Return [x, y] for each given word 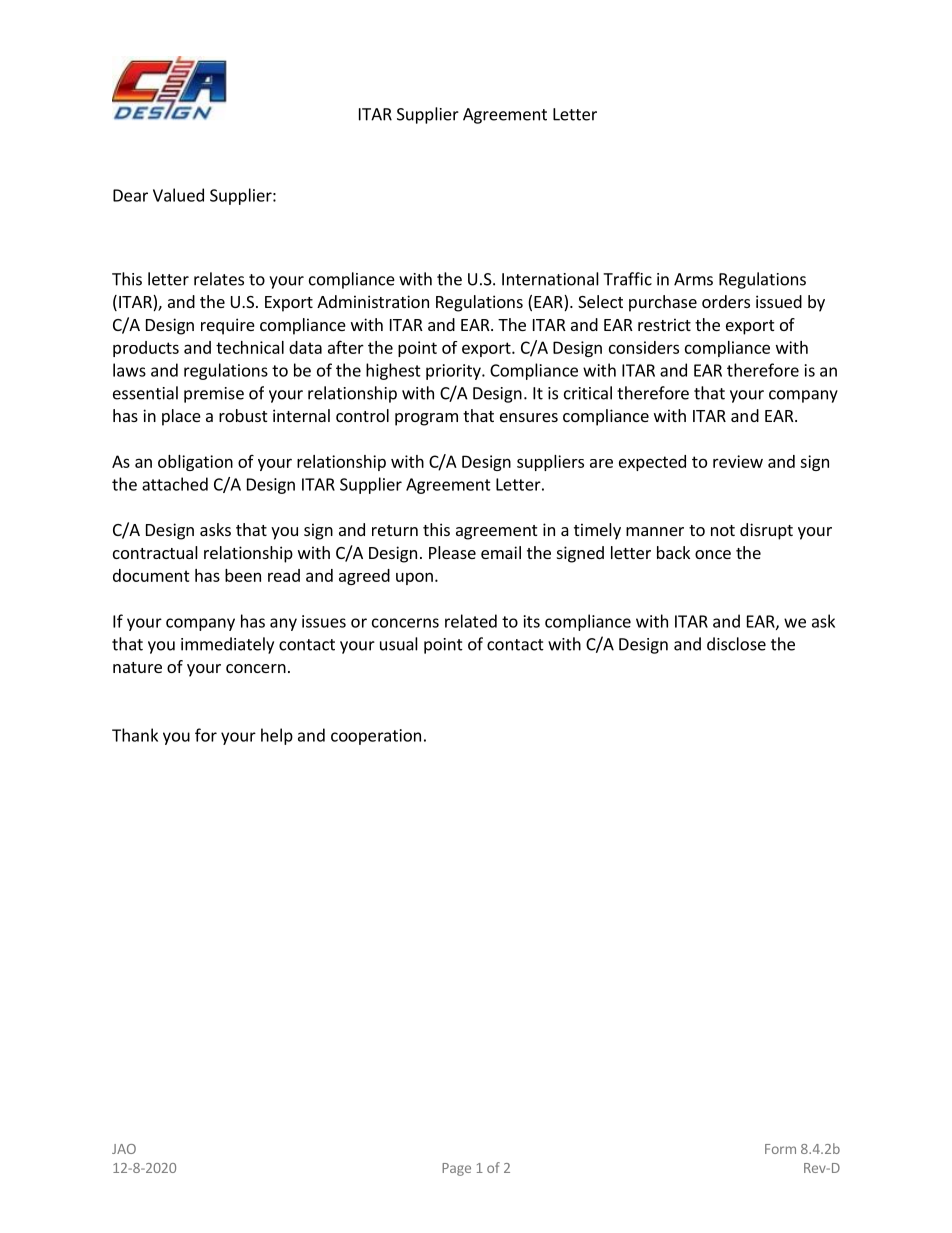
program [426, 419]
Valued [178, 195]
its [532, 621]
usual [399, 644]
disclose [736, 644]
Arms [693, 279]
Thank [135, 735]
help [277, 736]
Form [780, 1149]
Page [456, 1169]
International [550, 279]
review [738, 461]
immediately [227, 645]
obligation [195, 463]
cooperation [376, 737]
